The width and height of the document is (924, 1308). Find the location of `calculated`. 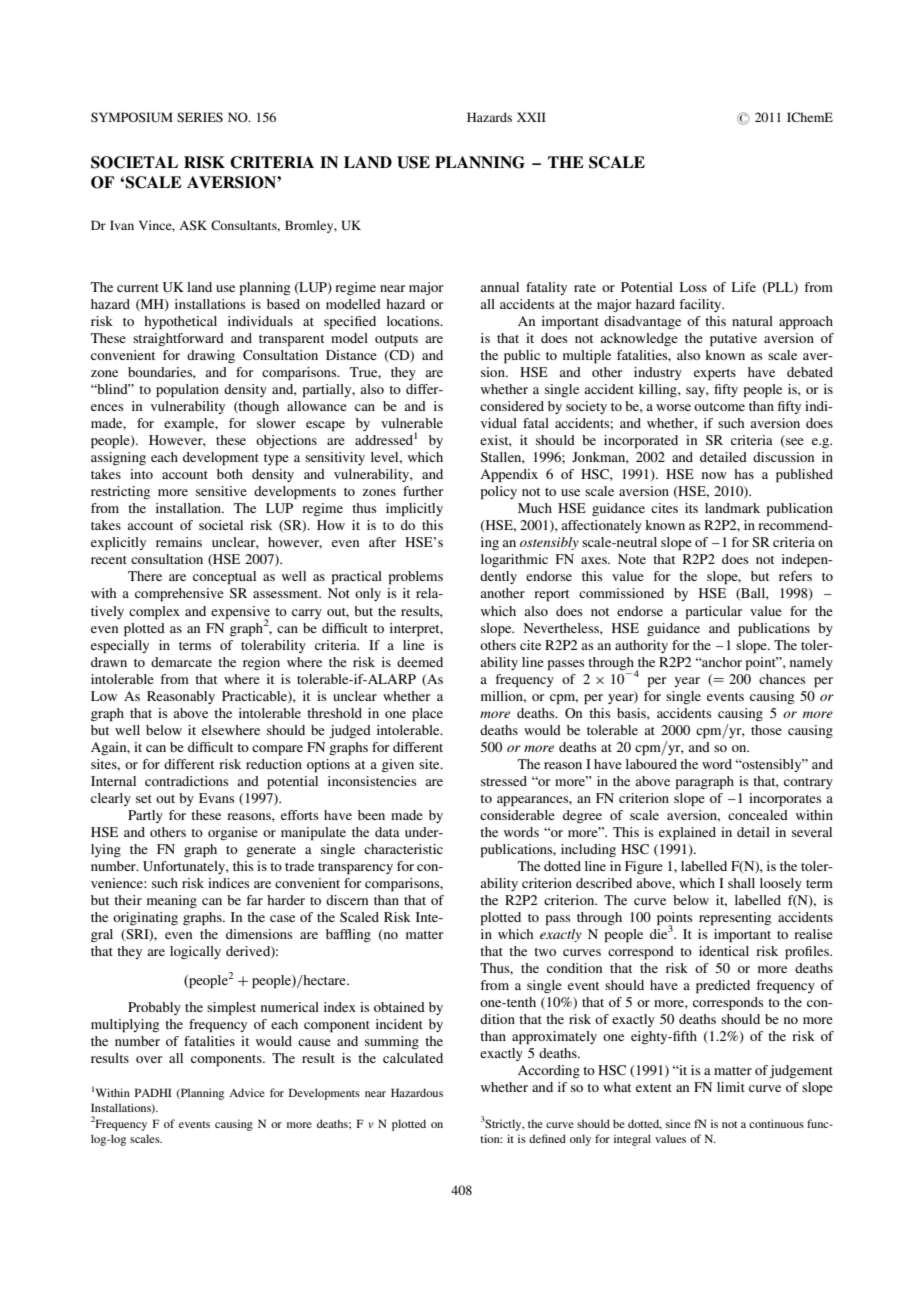

calculated is located at coordinates (413, 1058).
